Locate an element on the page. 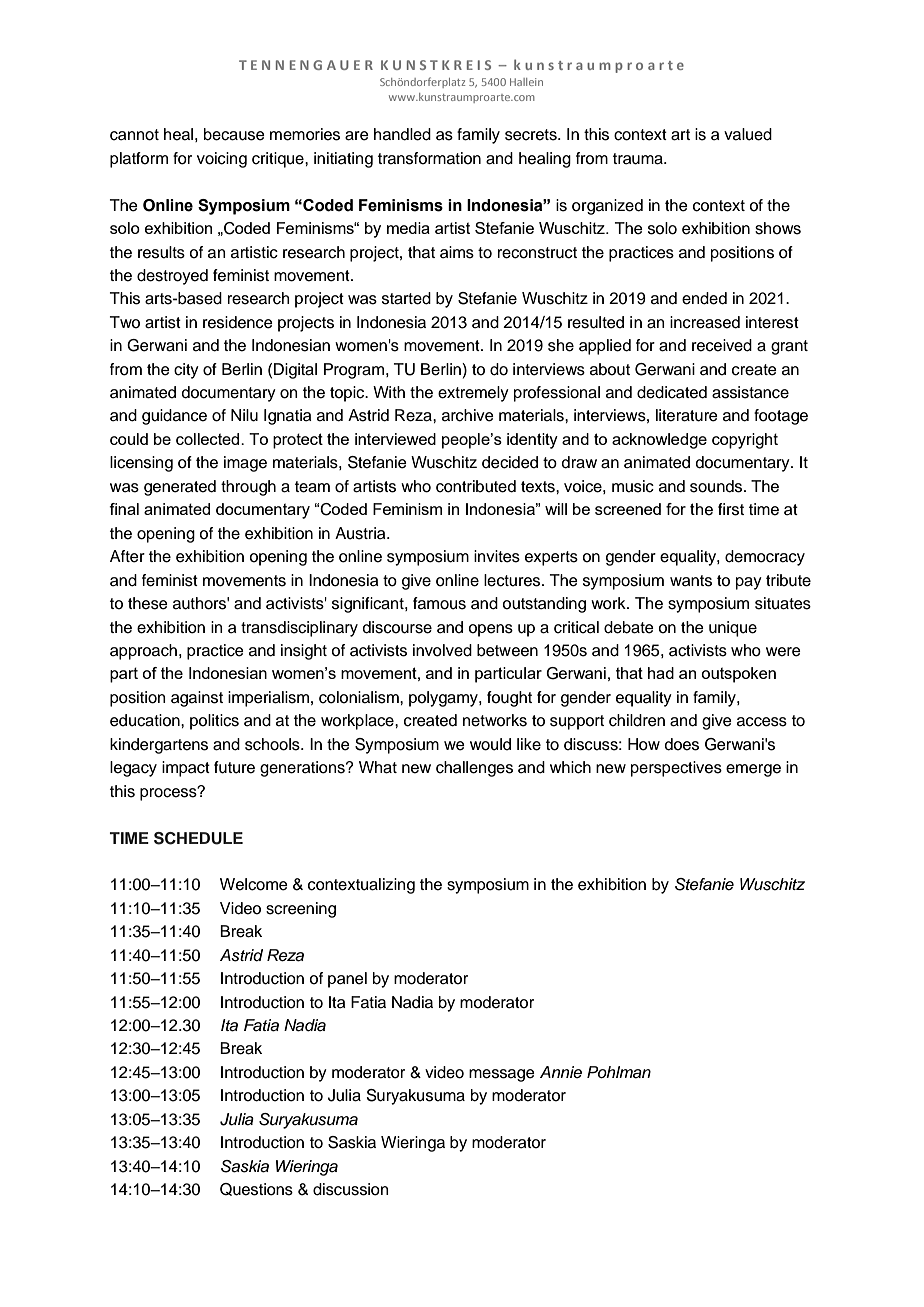 This document has height=1307, width=924. against is located at coordinates (197, 699).
